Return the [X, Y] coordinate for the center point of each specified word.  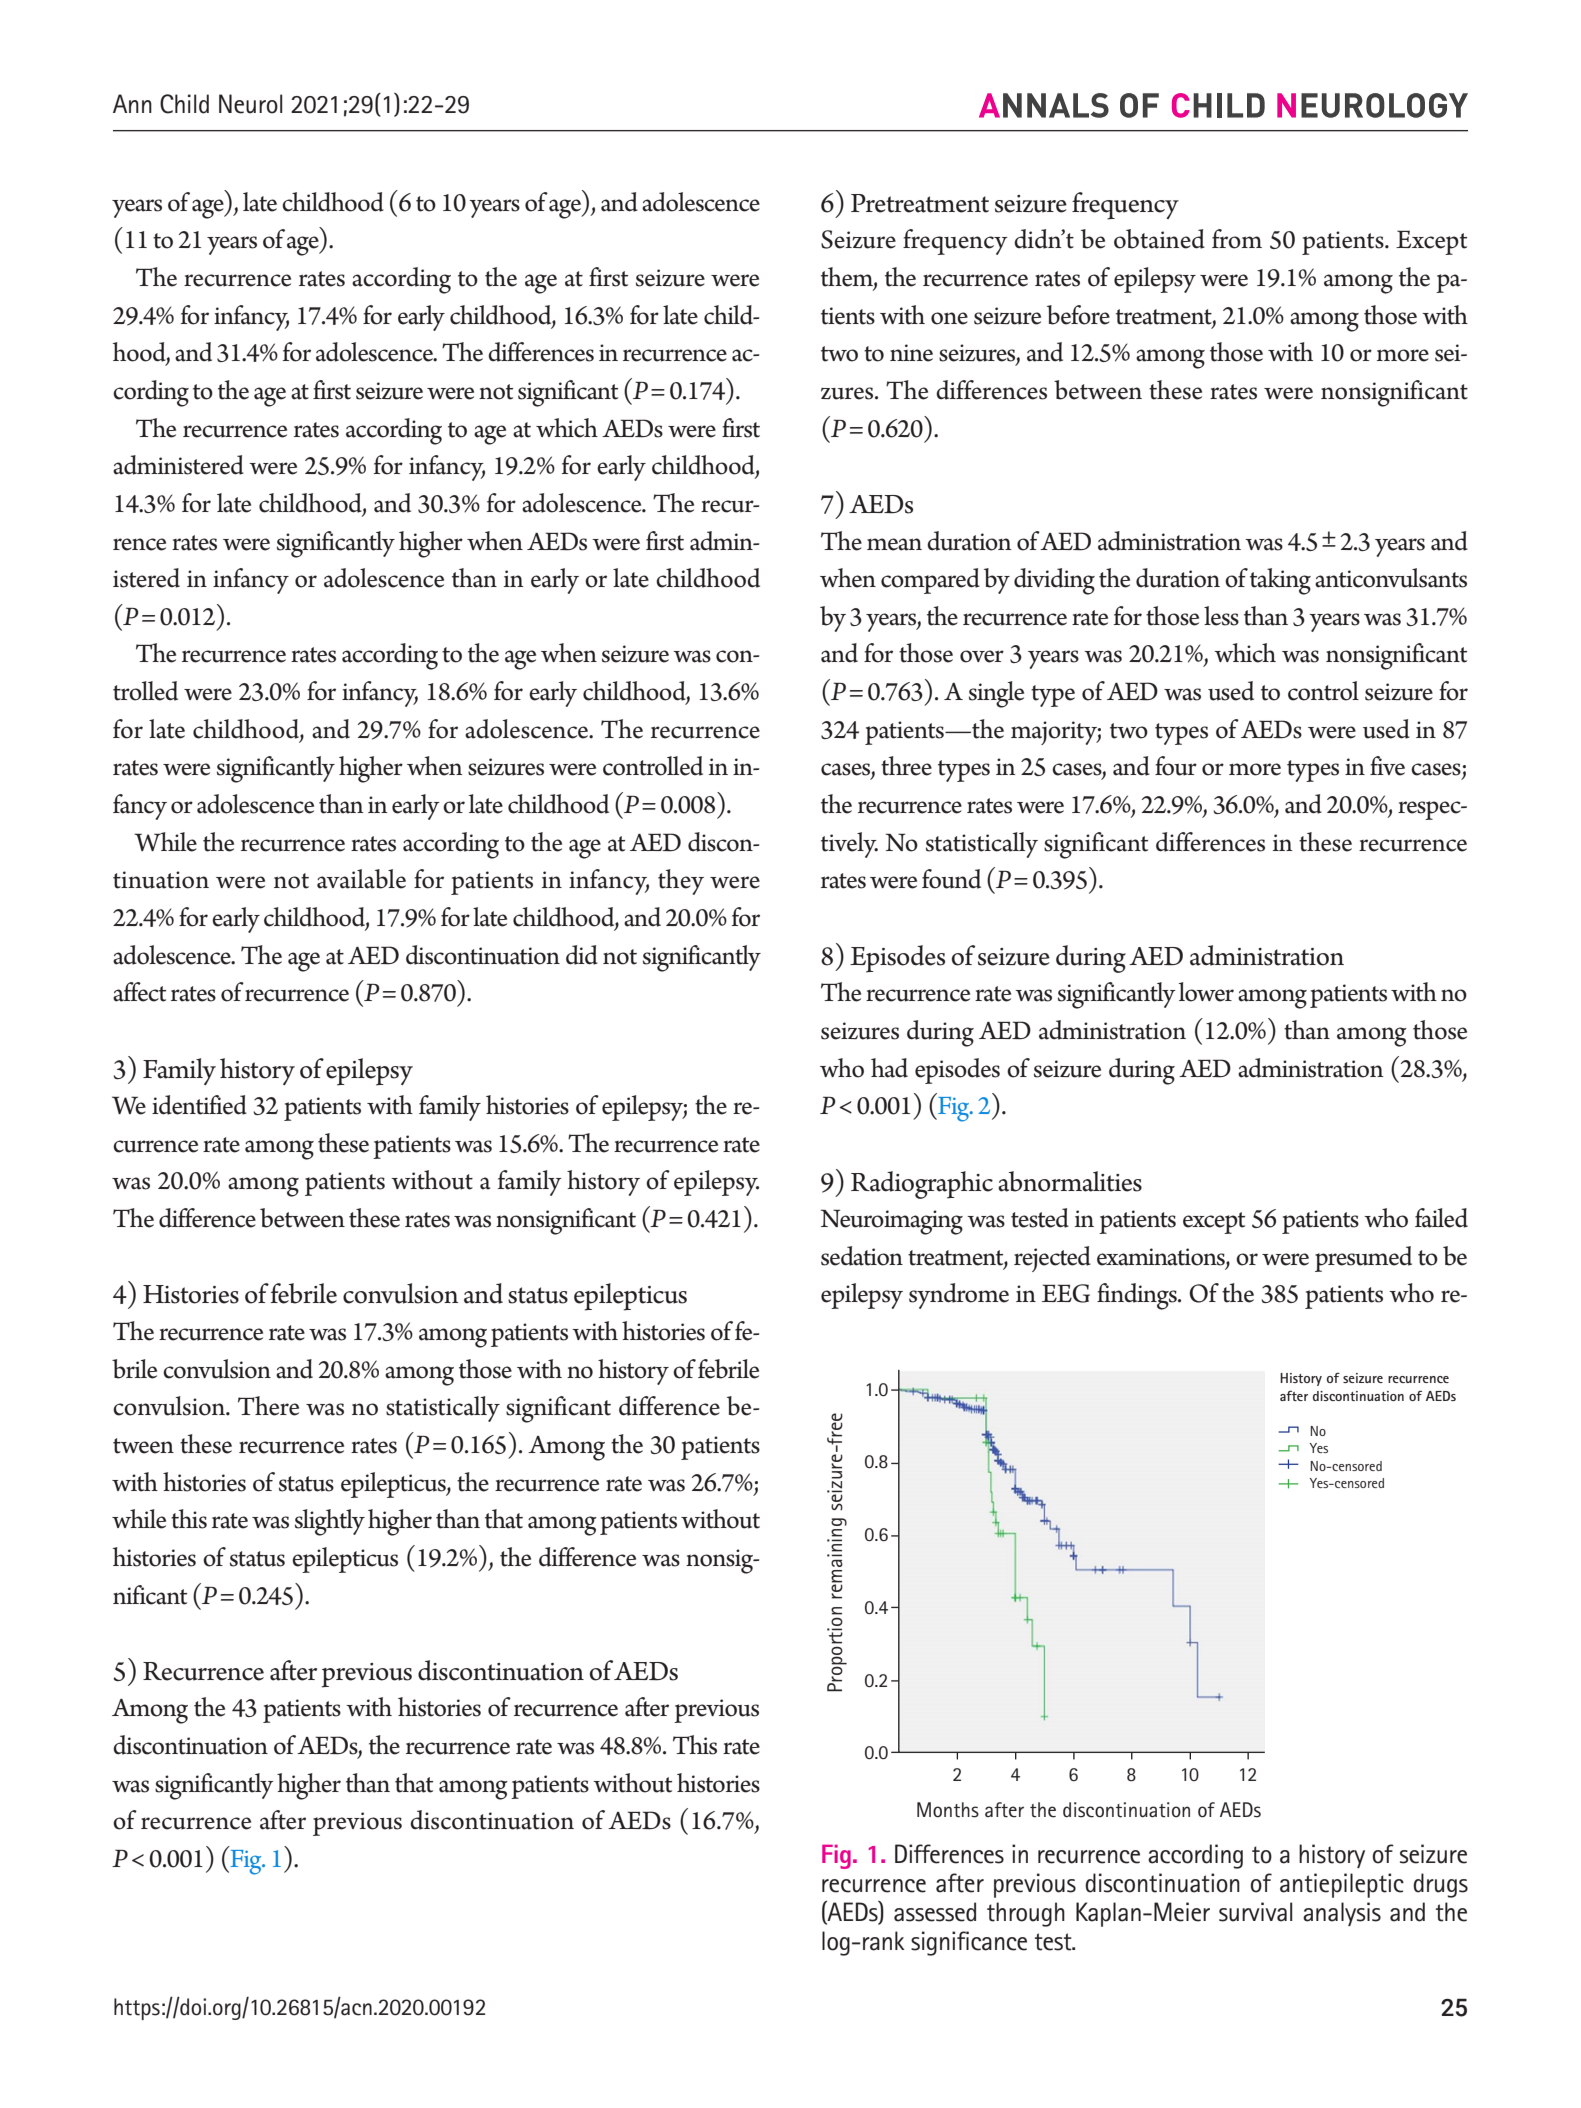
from [1237, 239]
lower [1206, 992]
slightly [330, 1522]
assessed [935, 1912]
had [889, 1068]
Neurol [250, 104]
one [949, 318]
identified [199, 1105]
